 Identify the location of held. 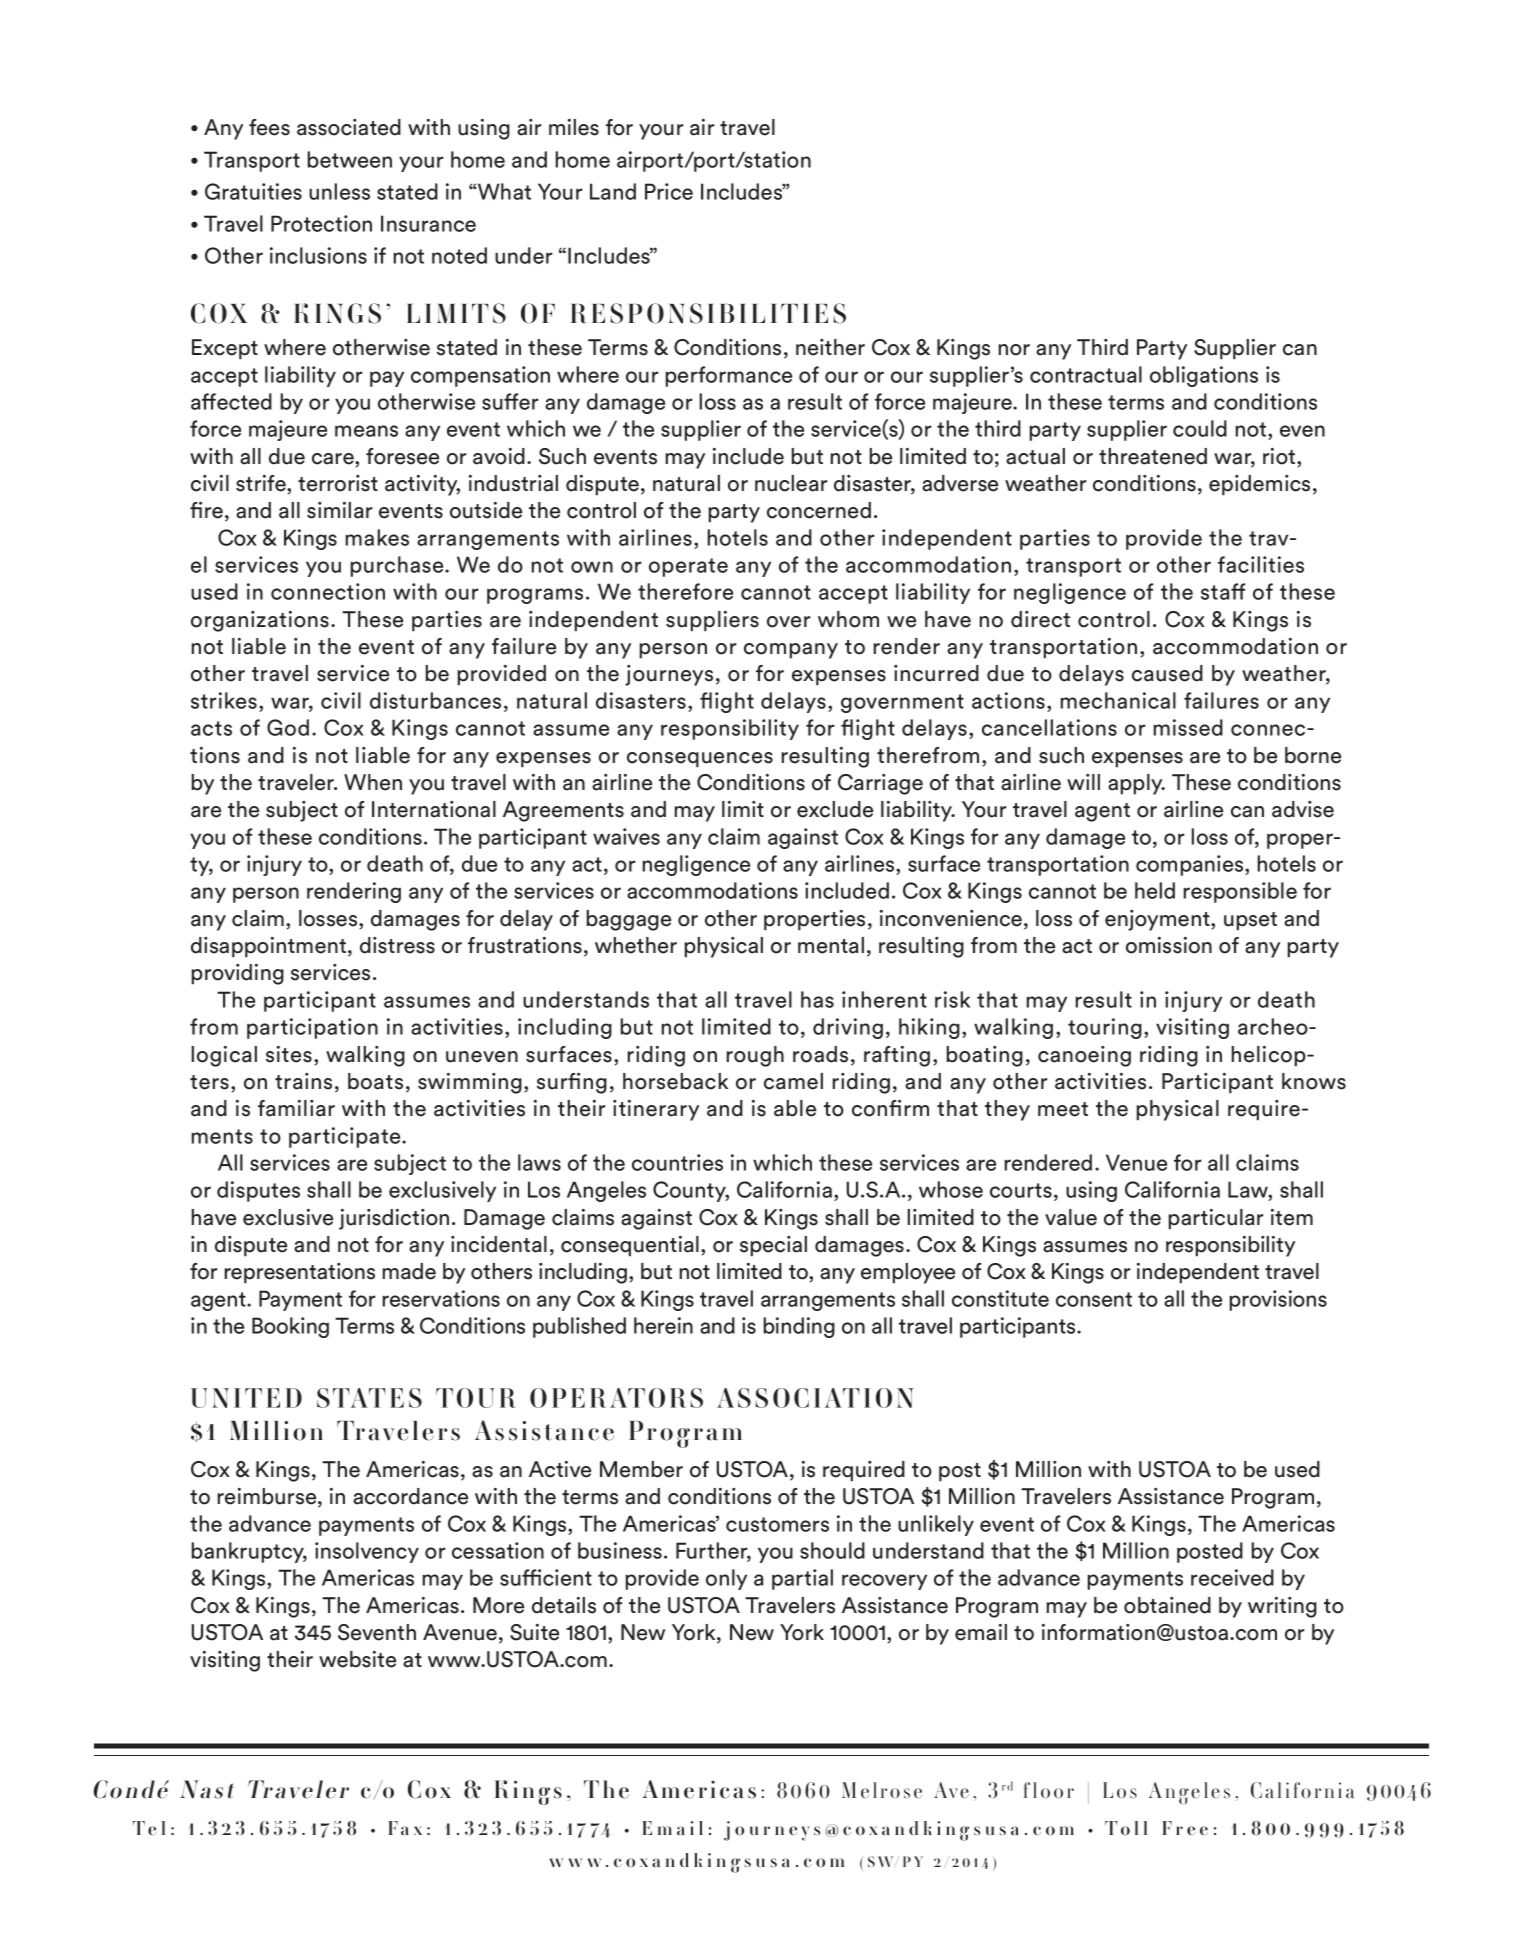
(1155, 890).
